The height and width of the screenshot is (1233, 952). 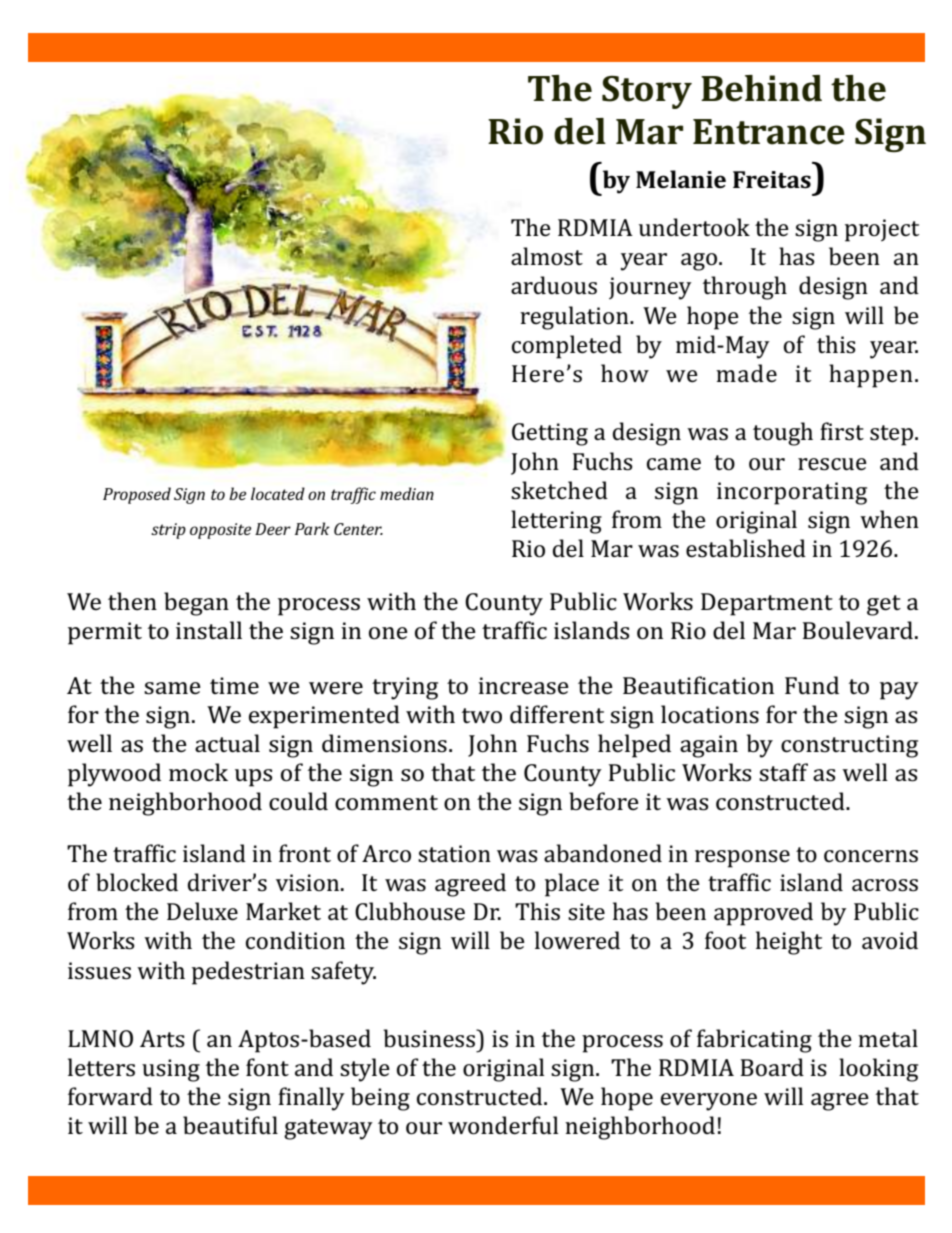 What do you see at coordinates (647, 92) in the screenshot?
I see `Story` at bounding box center [647, 92].
